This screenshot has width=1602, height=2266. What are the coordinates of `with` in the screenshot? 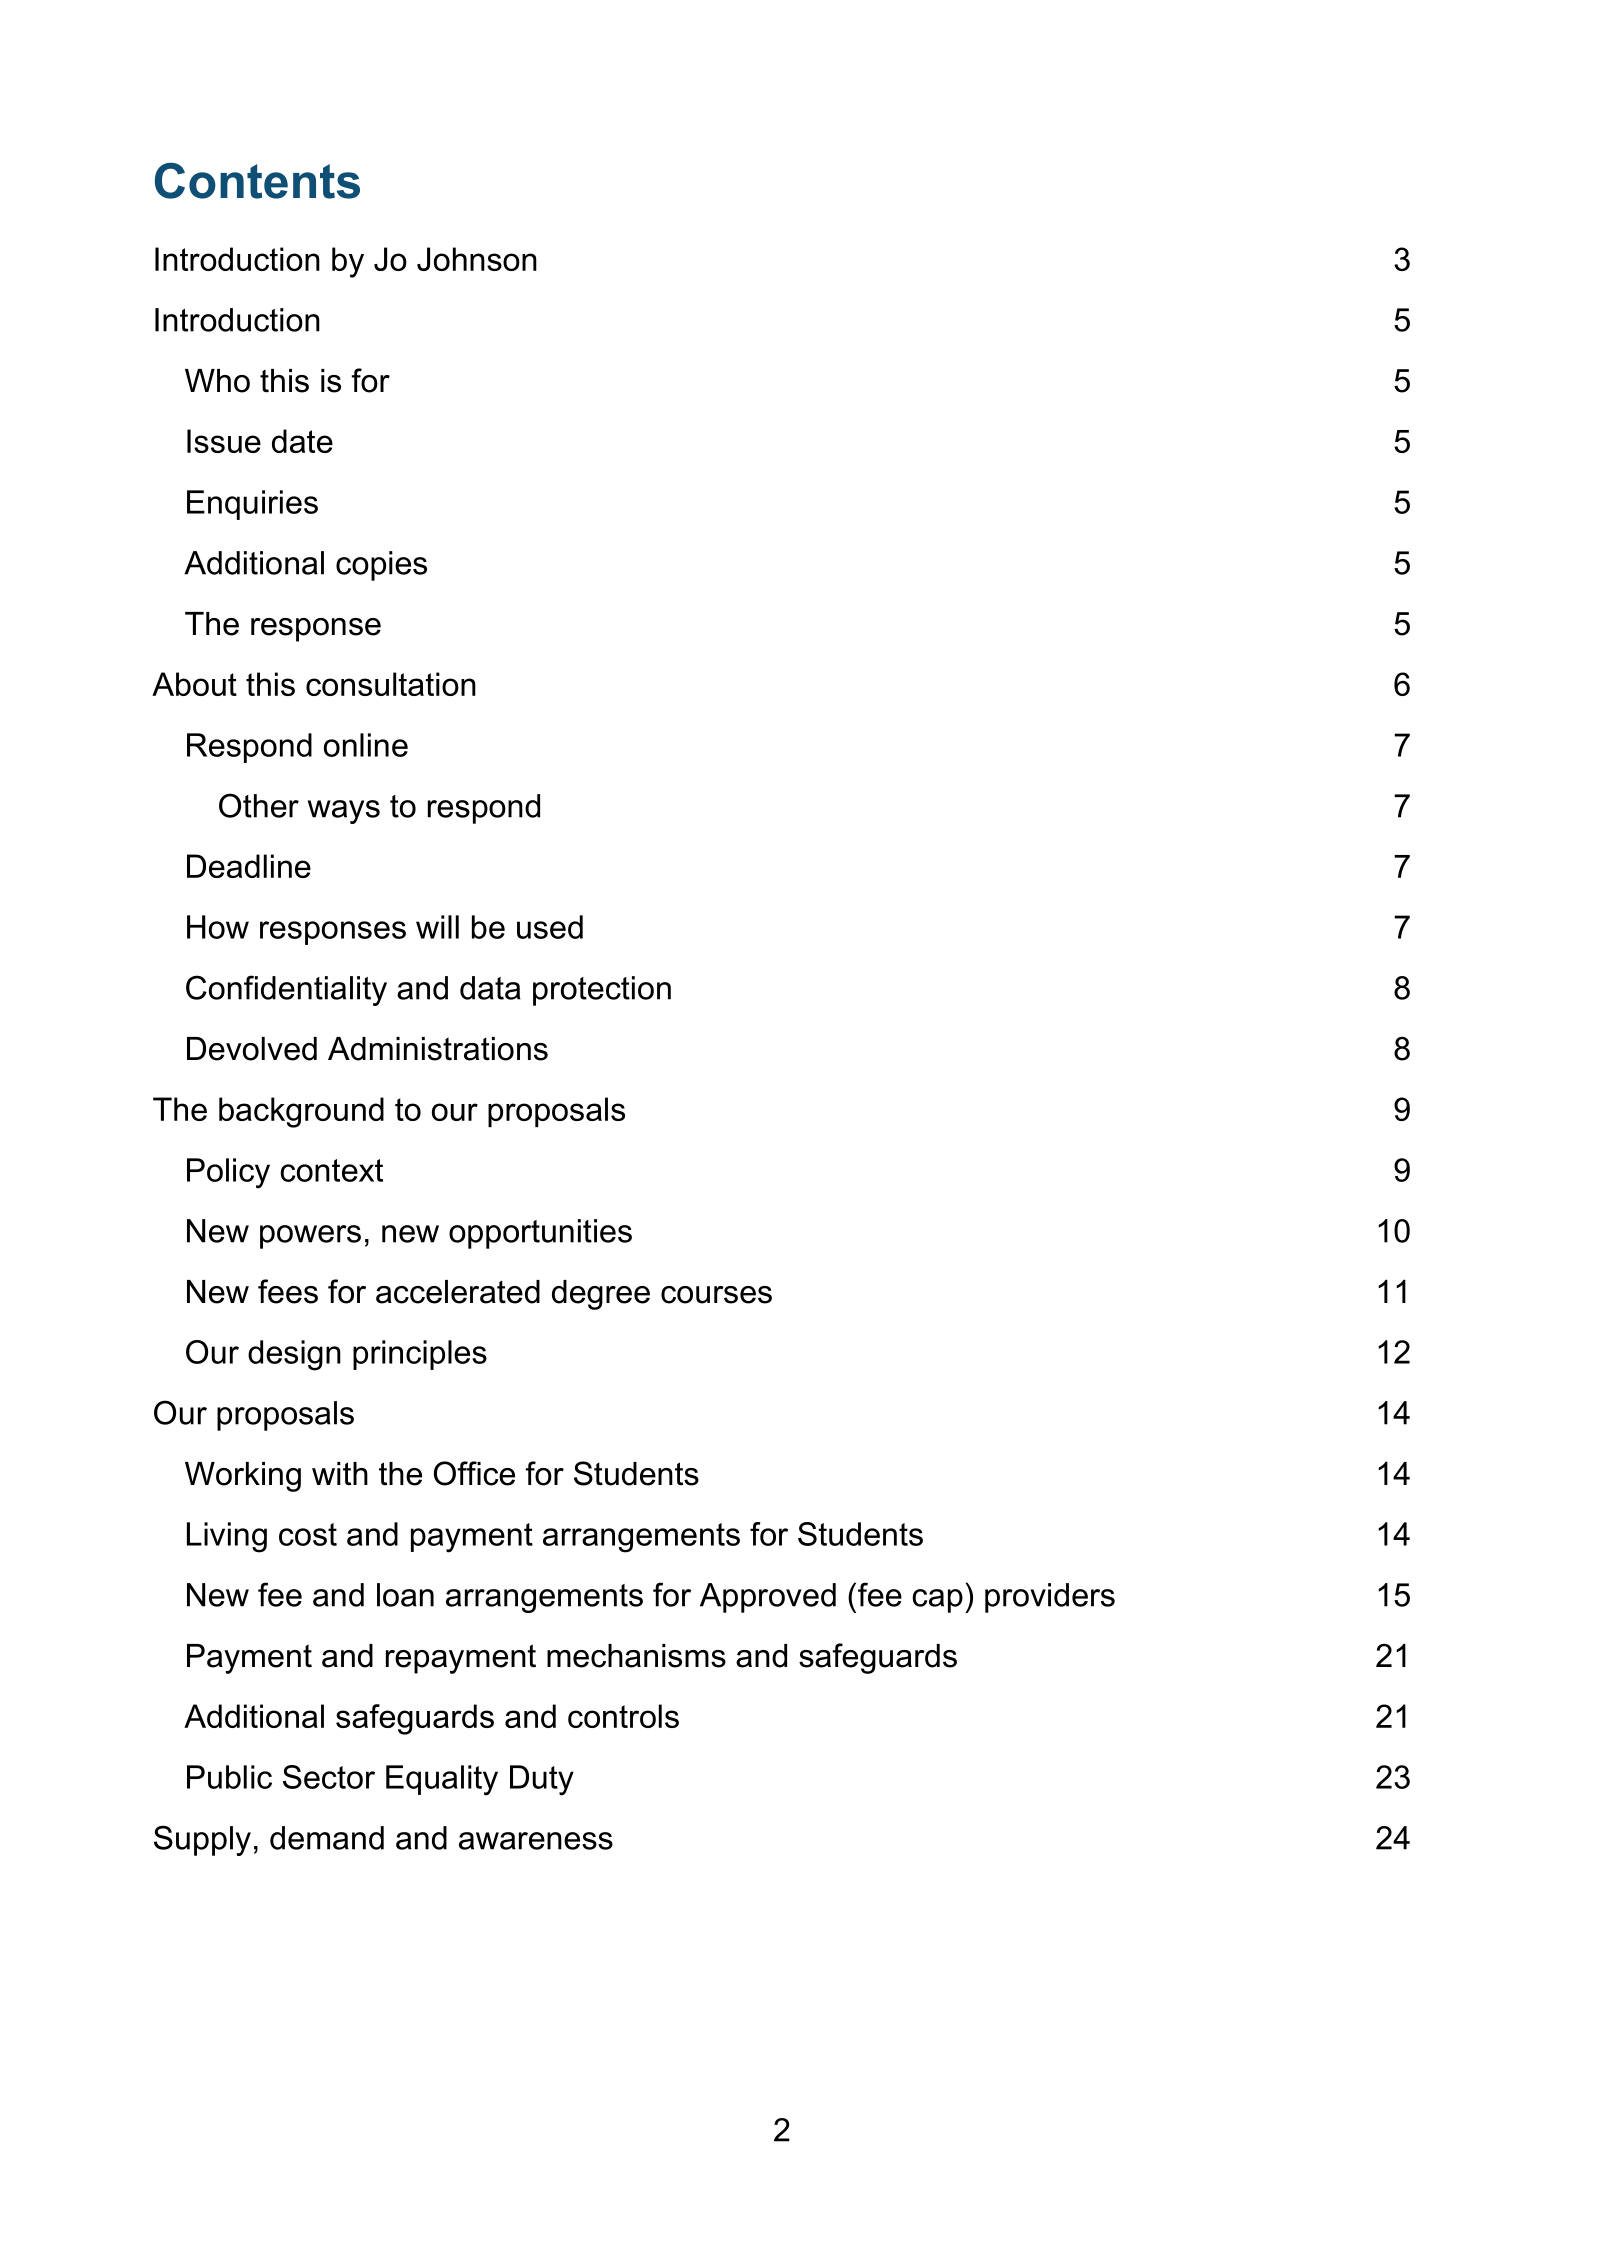 It's located at (340, 1474).
